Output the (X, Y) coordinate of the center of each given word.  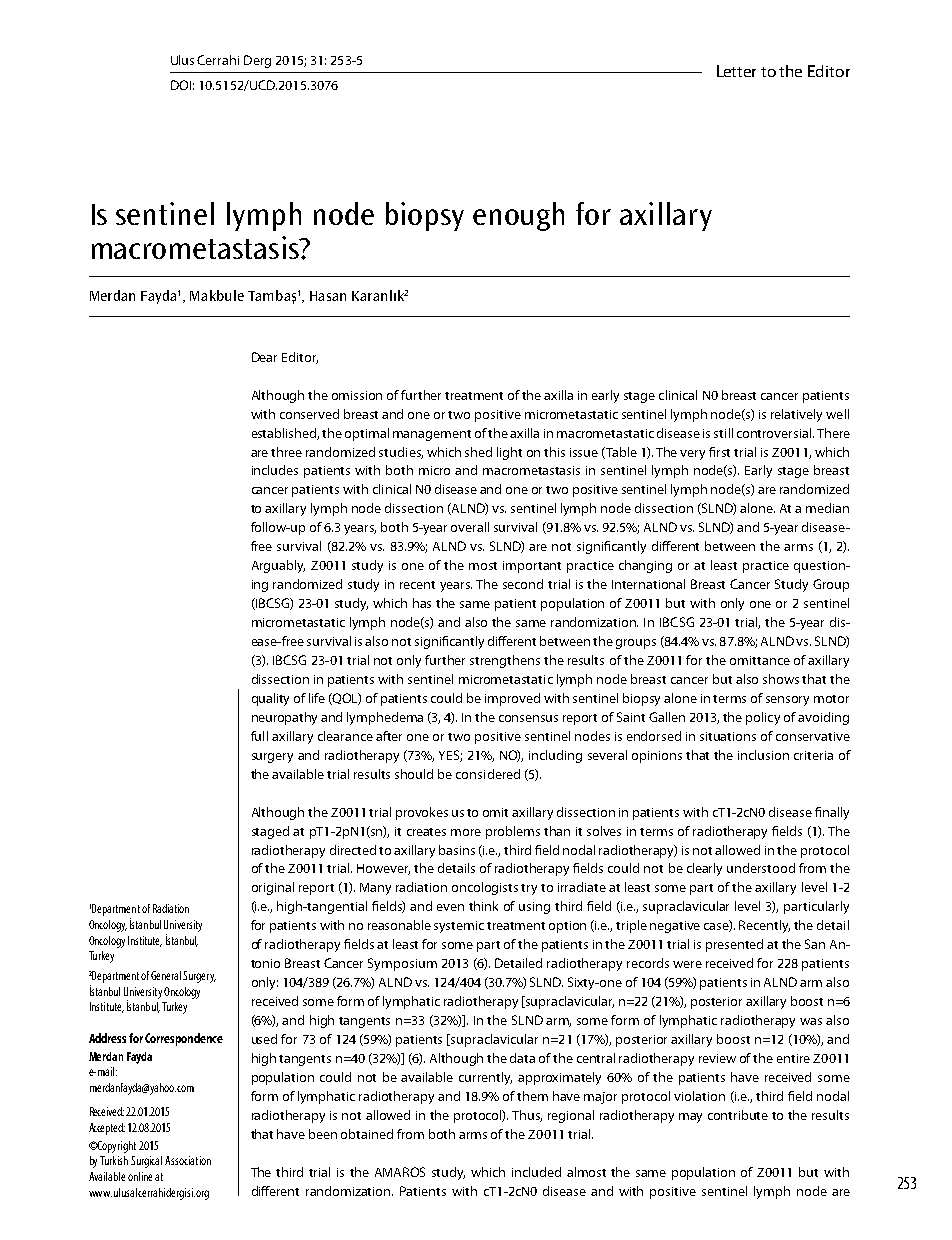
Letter (736, 71)
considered (488, 774)
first (719, 452)
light (509, 453)
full (259, 736)
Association (188, 1160)
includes (275, 470)
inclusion (763, 755)
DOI (181, 85)
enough (518, 216)
